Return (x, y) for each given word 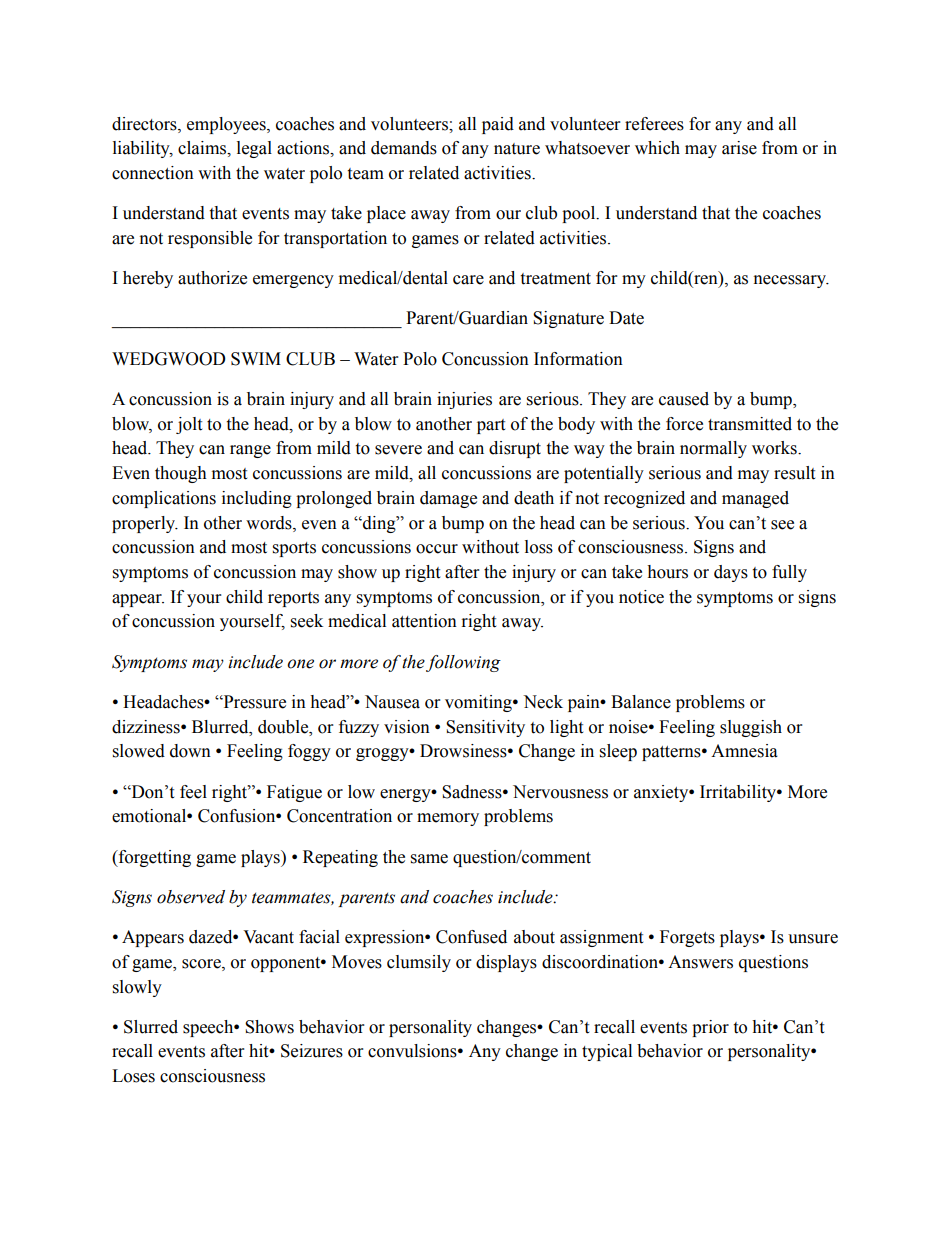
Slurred (151, 1027)
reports (293, 599)
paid (498, 125)
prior (710, 1028)
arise (739, 148)
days (731, 573)
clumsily (419, 963)
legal (254, 149)
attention (424, 621)
